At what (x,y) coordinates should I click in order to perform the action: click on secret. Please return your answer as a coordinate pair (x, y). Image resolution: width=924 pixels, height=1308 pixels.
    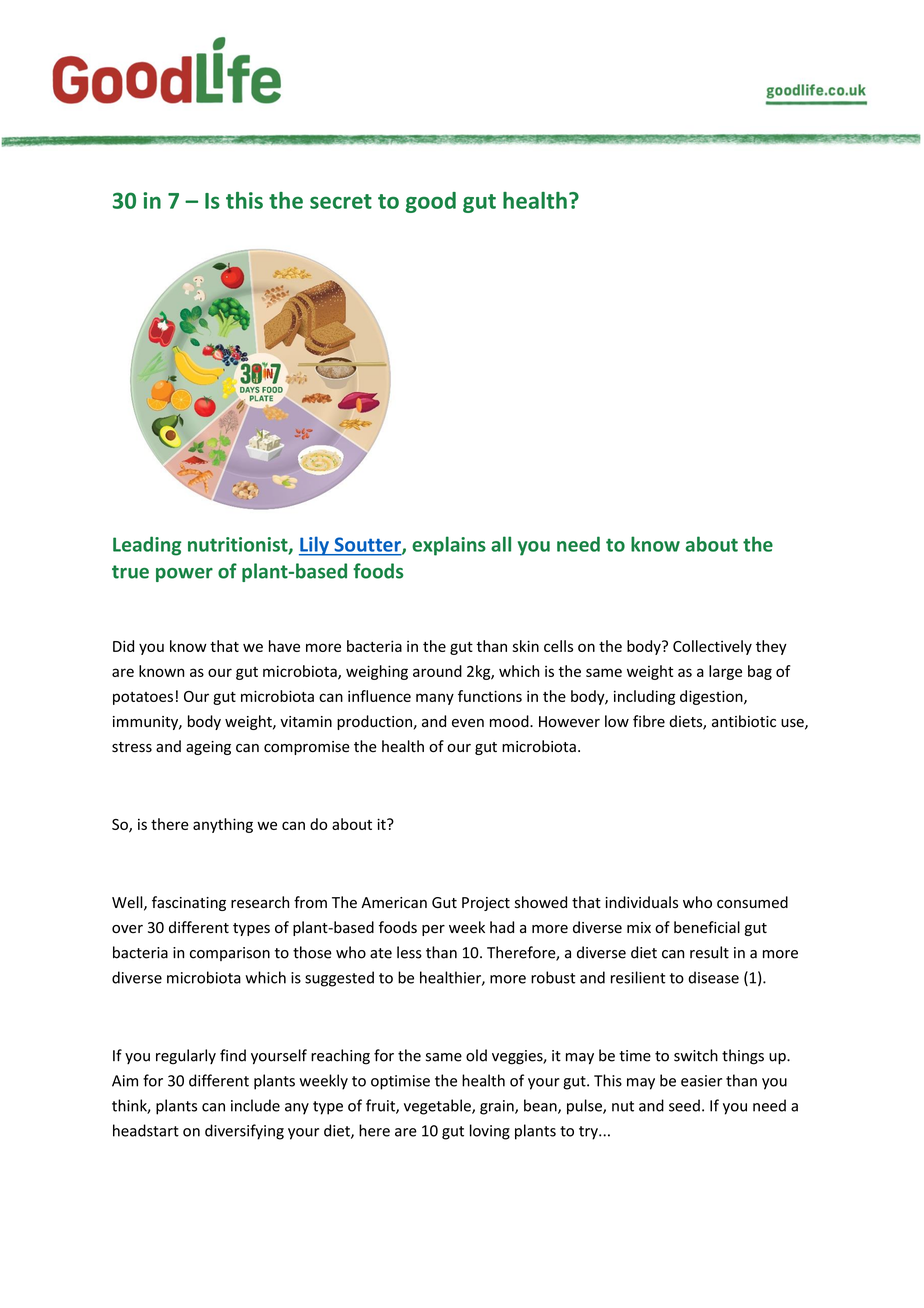
    Looking at the image, I should click on (341, 201).
